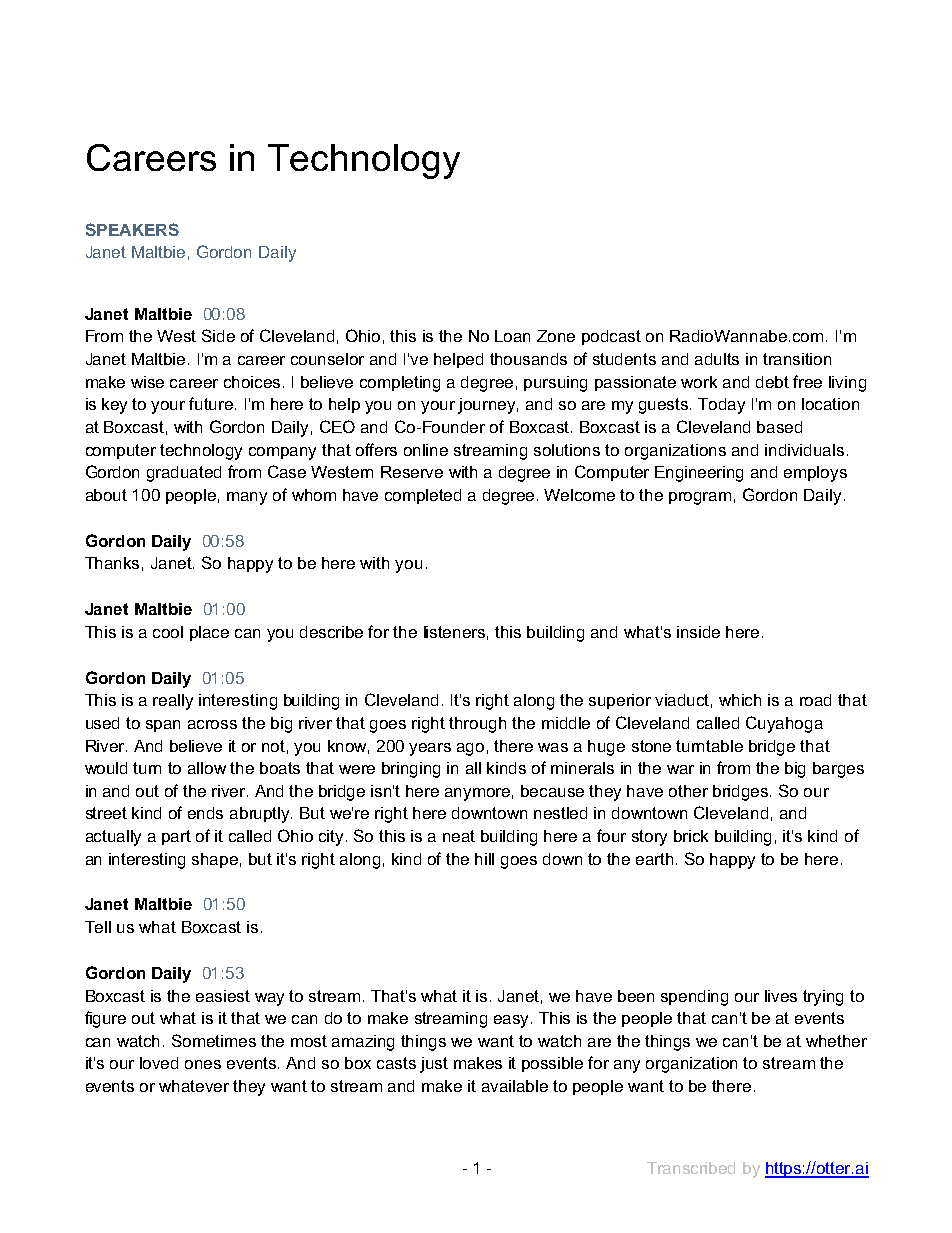  What do you see at coordinates (132, 229) in the screenshot?
I see `SPEAKERS` at bounding box center [132, 229].
